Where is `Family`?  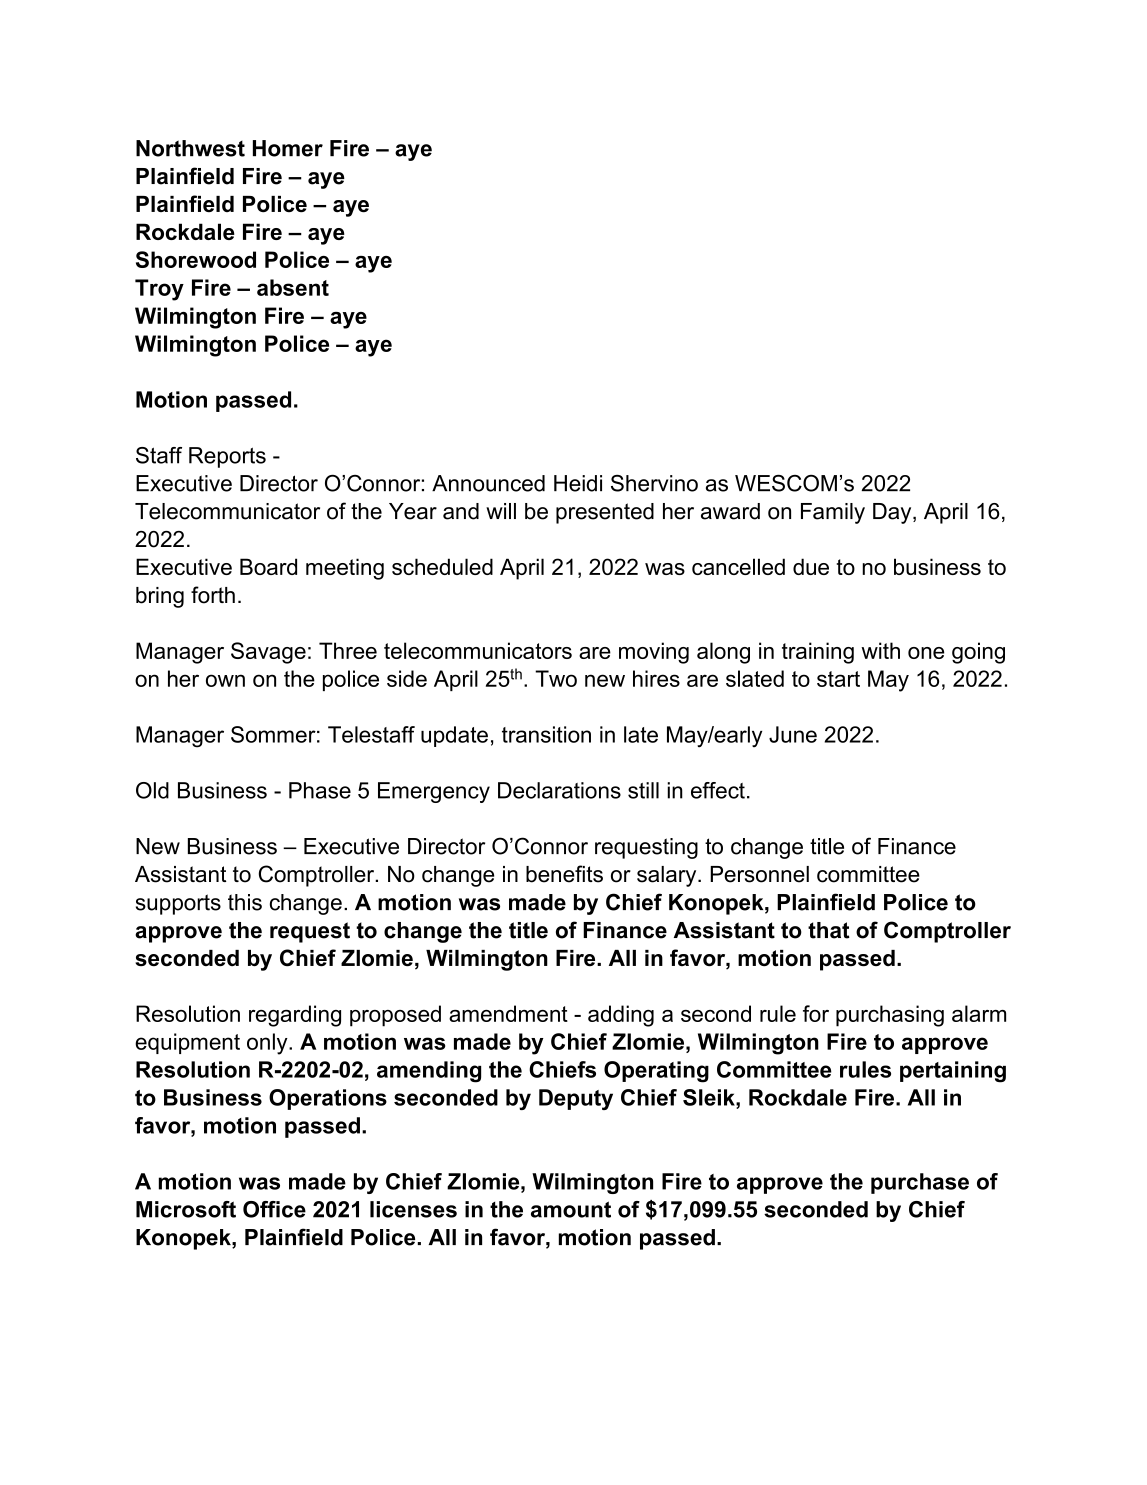 Family is located at coordinates (833, 513).
